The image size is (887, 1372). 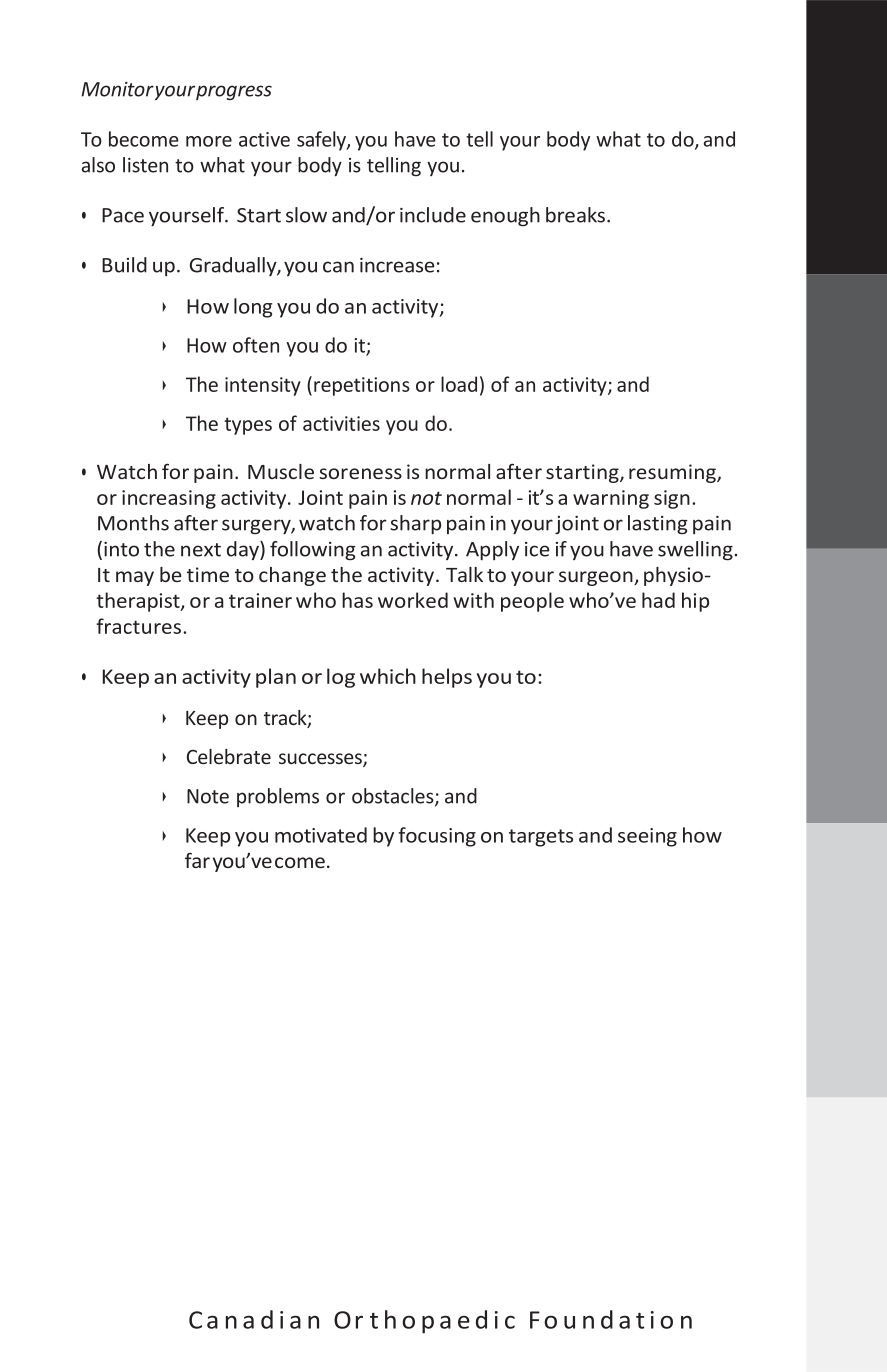 I want to click on Note, so click(x=208, y=796).
